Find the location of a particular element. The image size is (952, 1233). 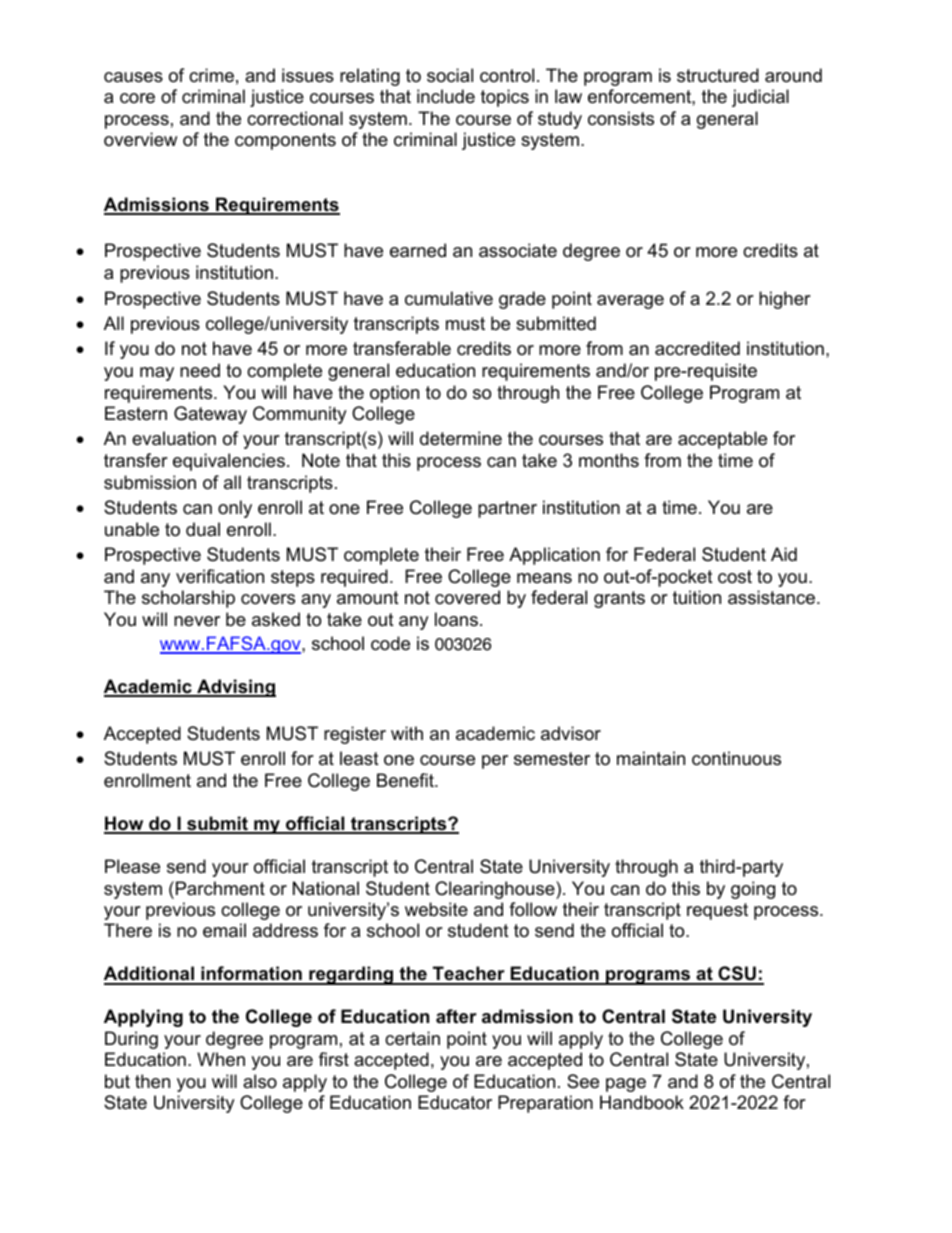

Handbook is located at coordinates (642, 1102).
